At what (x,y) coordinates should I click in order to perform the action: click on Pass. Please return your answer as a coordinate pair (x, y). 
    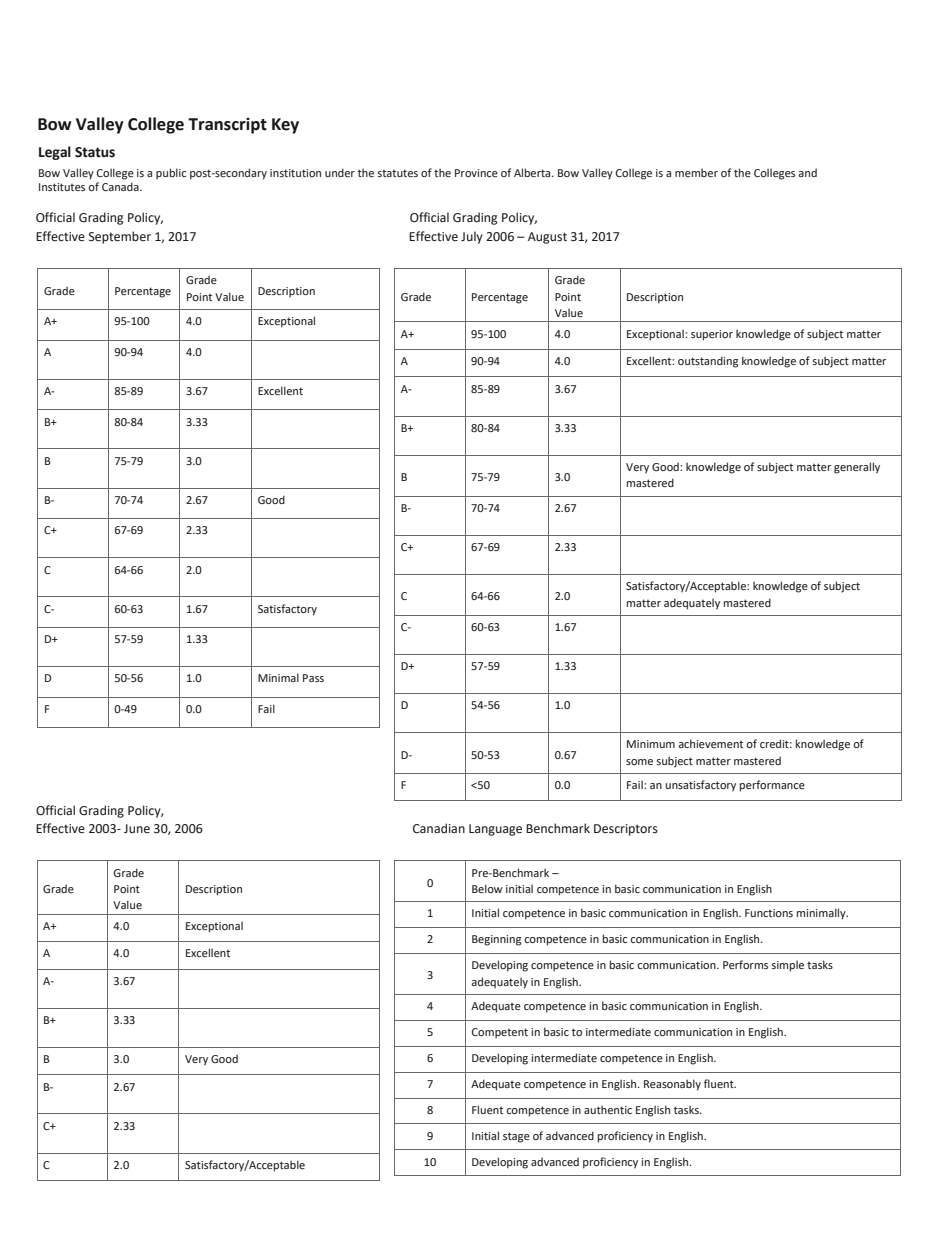
    Looking at the image, I should click on (313, 678).
